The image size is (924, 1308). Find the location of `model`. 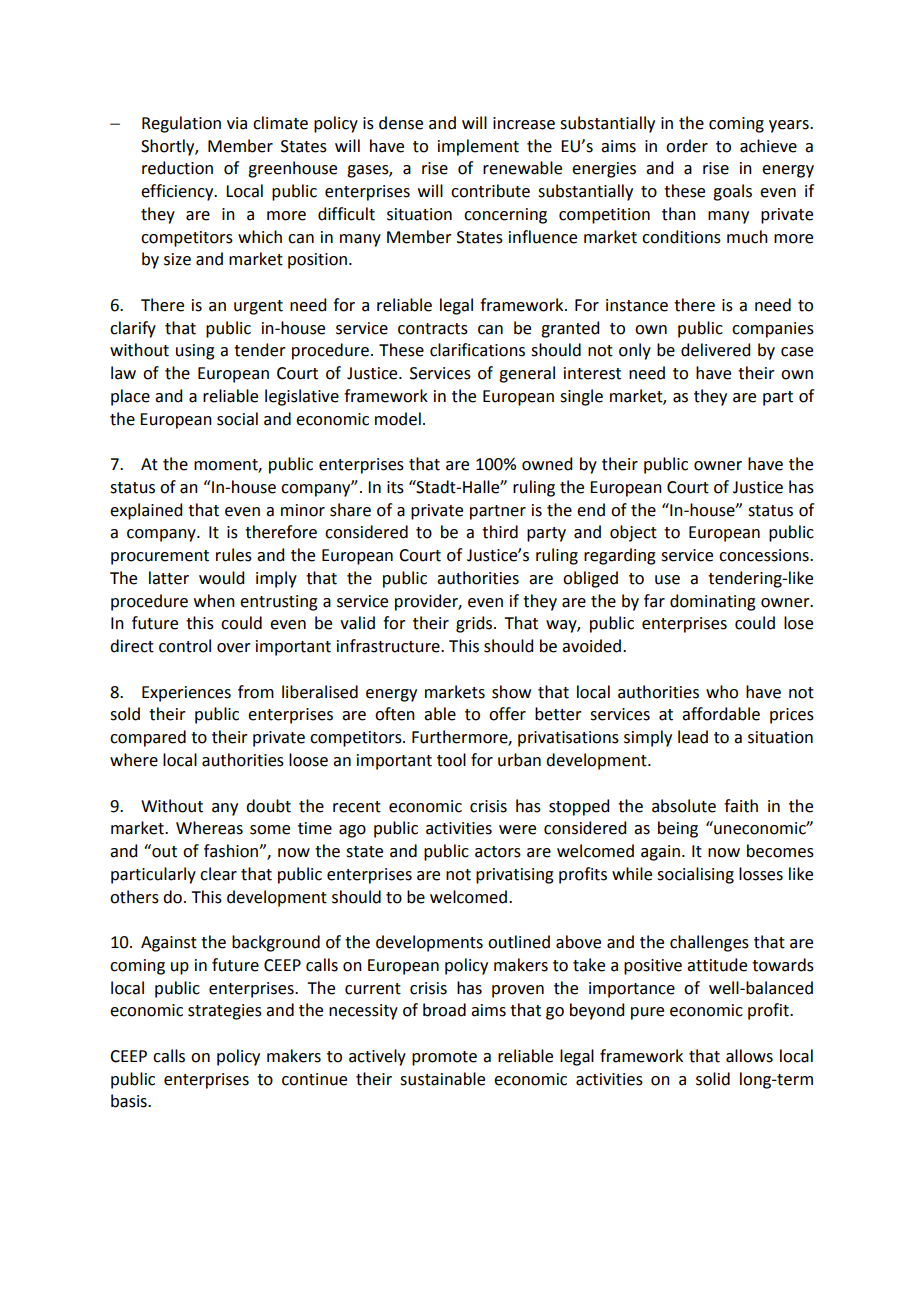

model is located at coordinates (398, 419).
